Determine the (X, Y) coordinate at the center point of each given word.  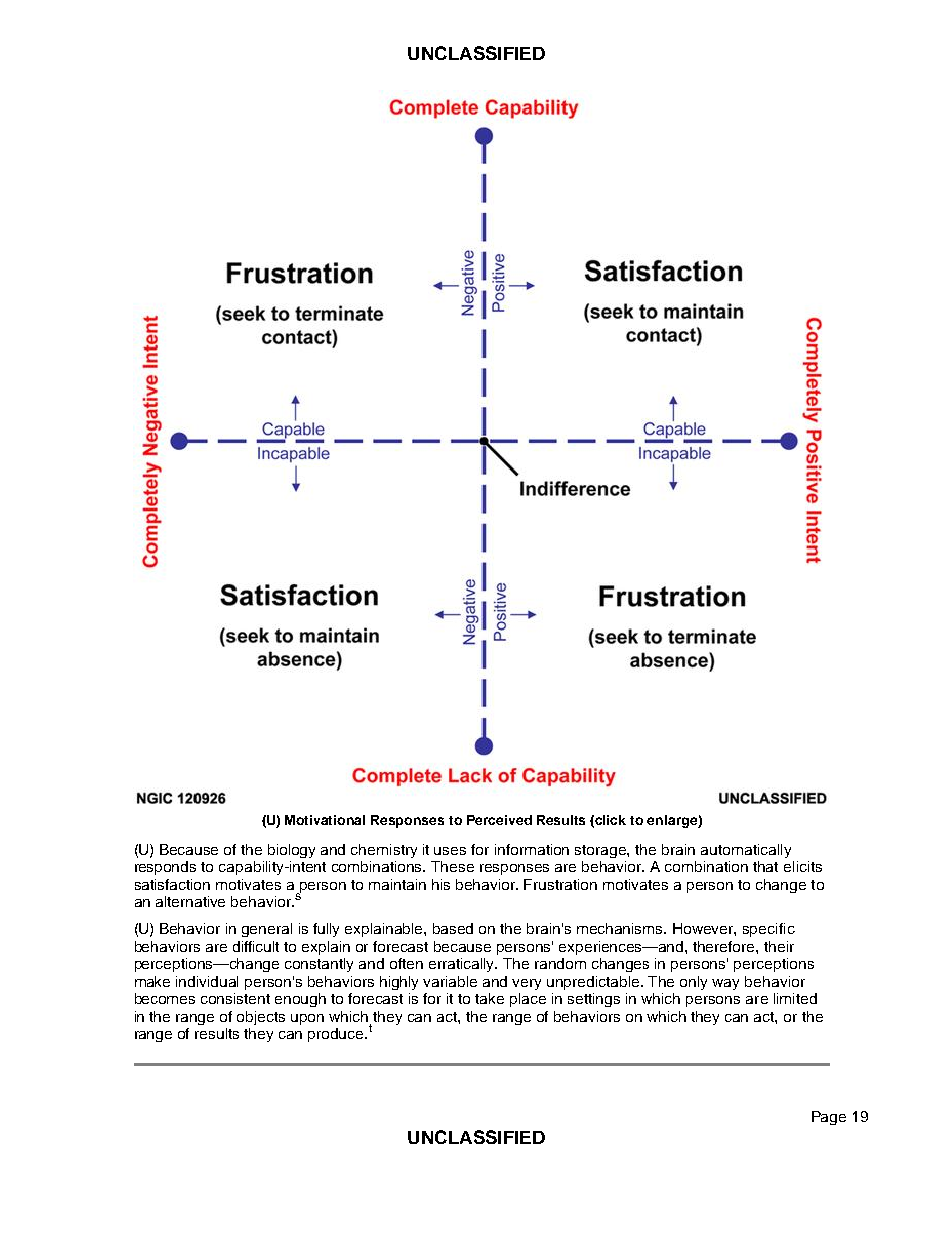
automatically (746, 851)
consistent (235, 998)
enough (300, 1000)
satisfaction (172, 884)
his (441, 884)
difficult (256, 946)
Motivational (325, 820)
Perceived (499, 820)
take (489, 998)
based (453, 928)
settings (594, 1000)
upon (307, 1019)
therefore (725, 946)
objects (261, 1018)
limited (795, 998)
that (765, 866)
